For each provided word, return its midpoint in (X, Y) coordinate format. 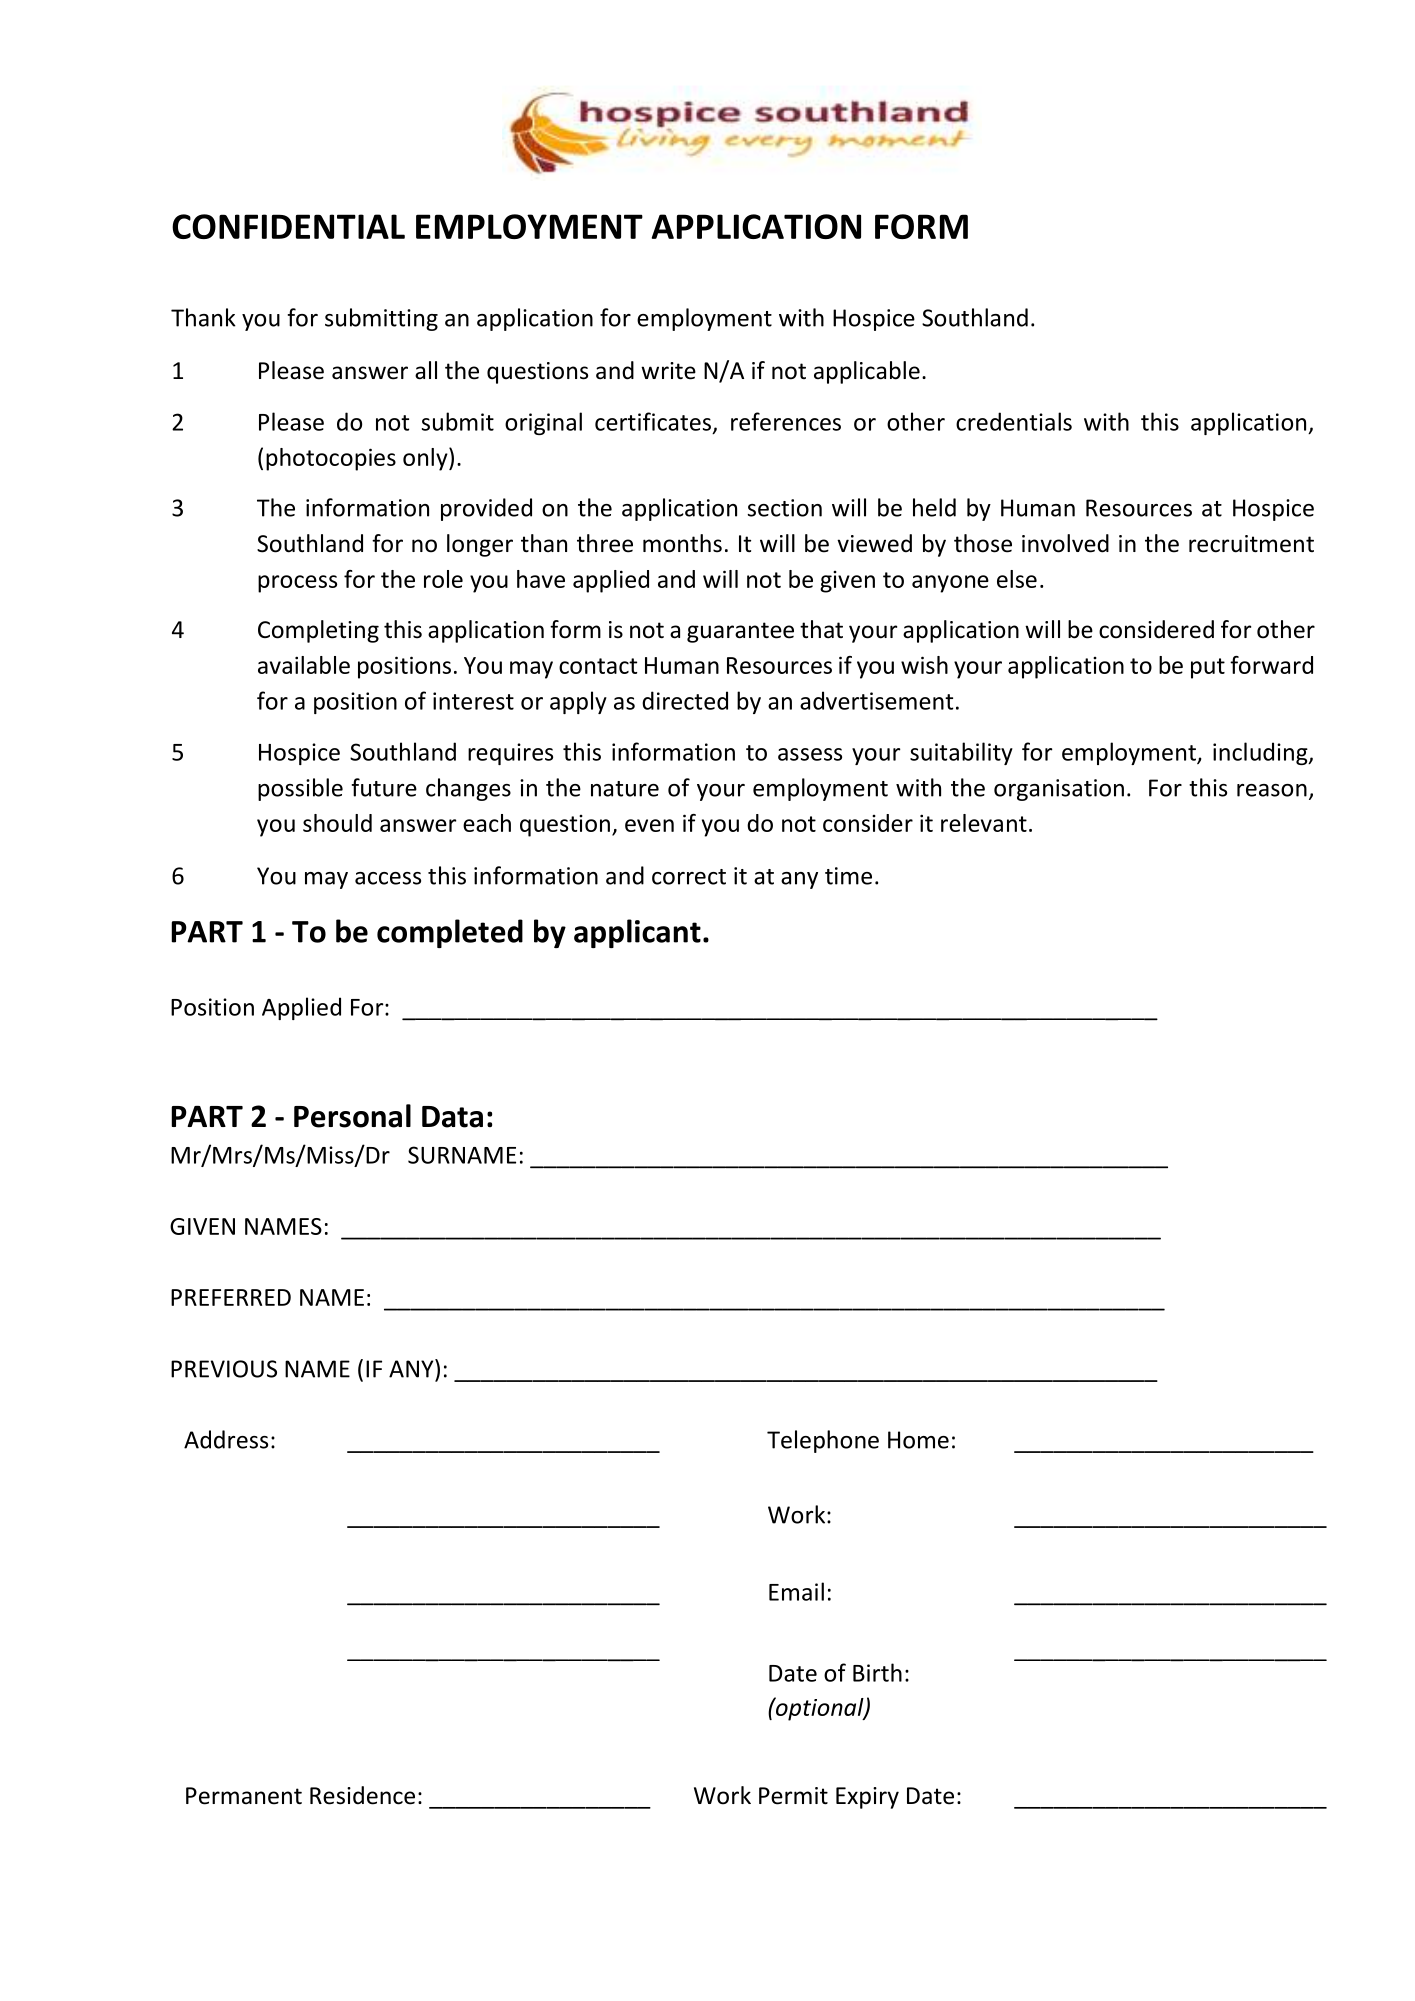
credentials (1014, 421)
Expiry (867, 1798)
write (668, 371)
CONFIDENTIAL (288, 226)
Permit (793, 1796)
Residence (362, 1795)
